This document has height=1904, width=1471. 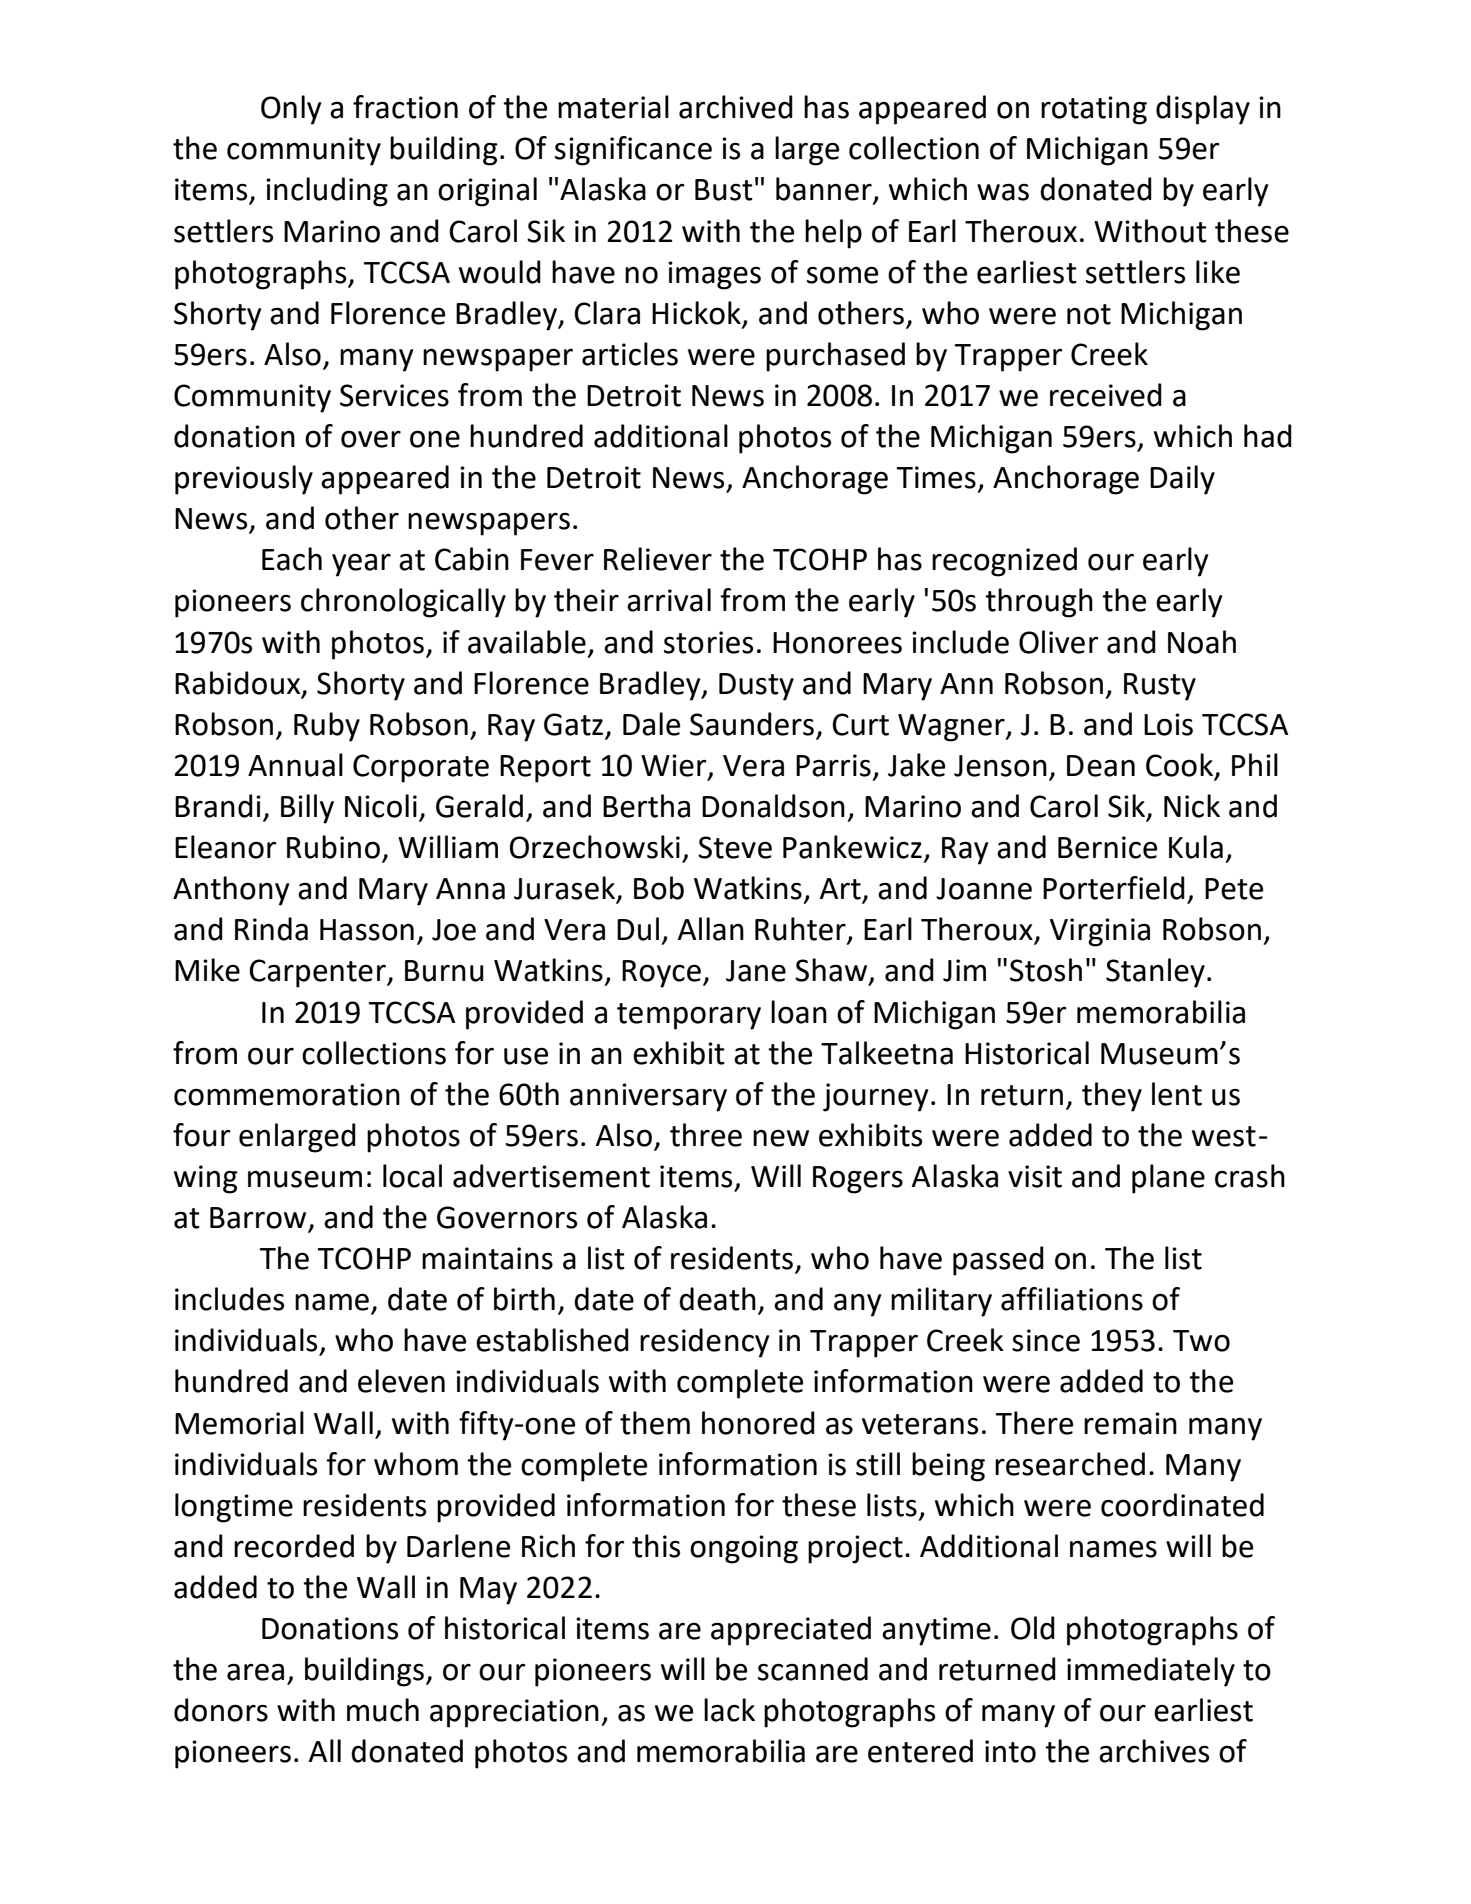 I want to click on Allan, so click(x=711, y=929).
